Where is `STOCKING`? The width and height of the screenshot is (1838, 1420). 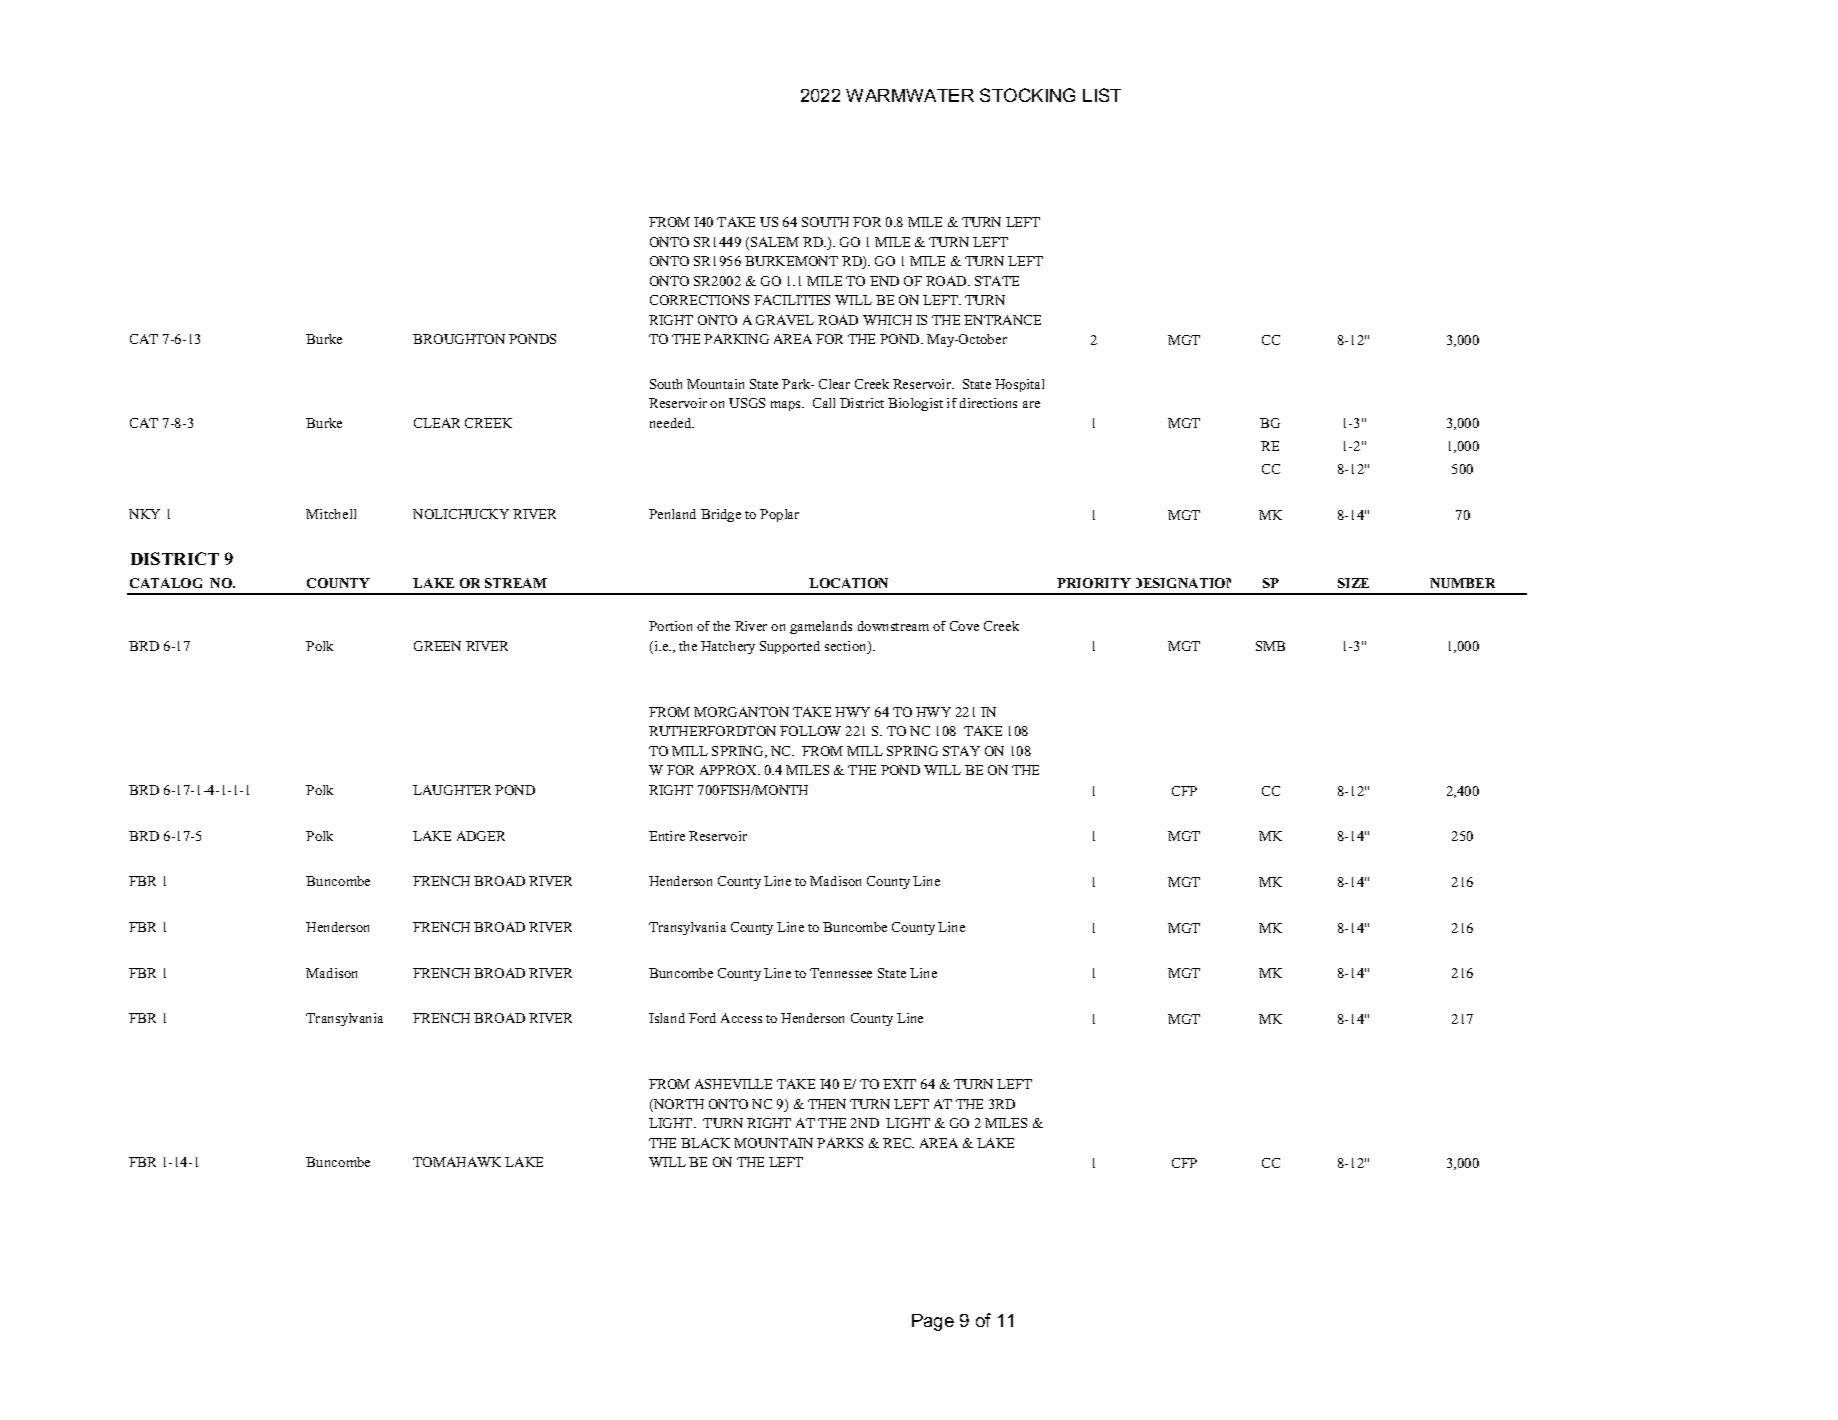 STOCKING is located at coordinates (1027, 95).
